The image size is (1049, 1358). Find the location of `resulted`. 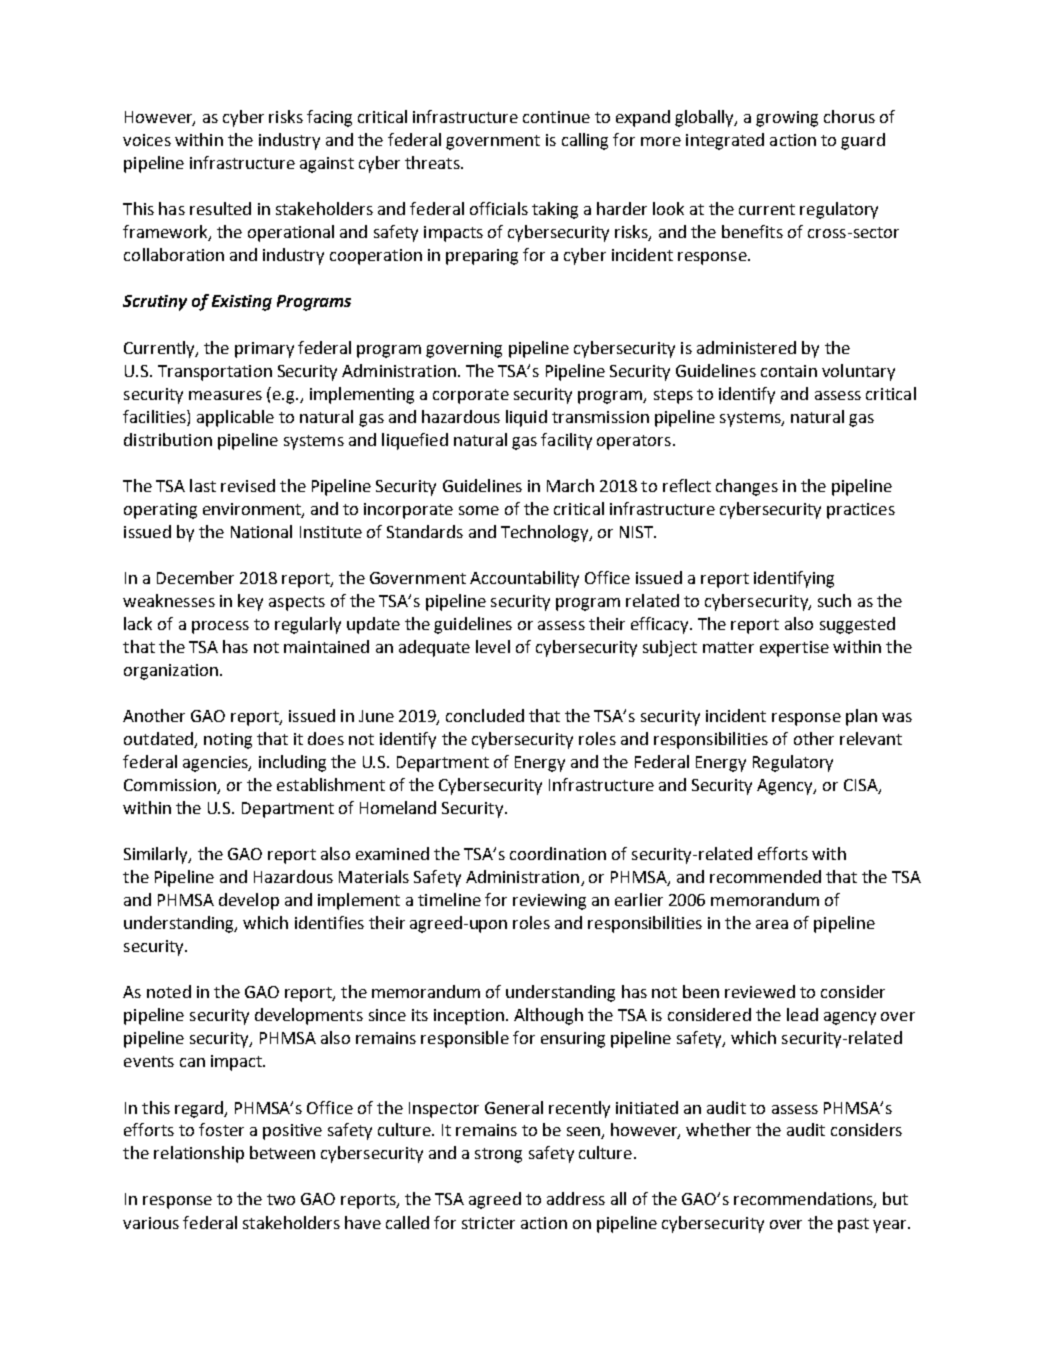

resulted is located at coordinates (220, 208).
